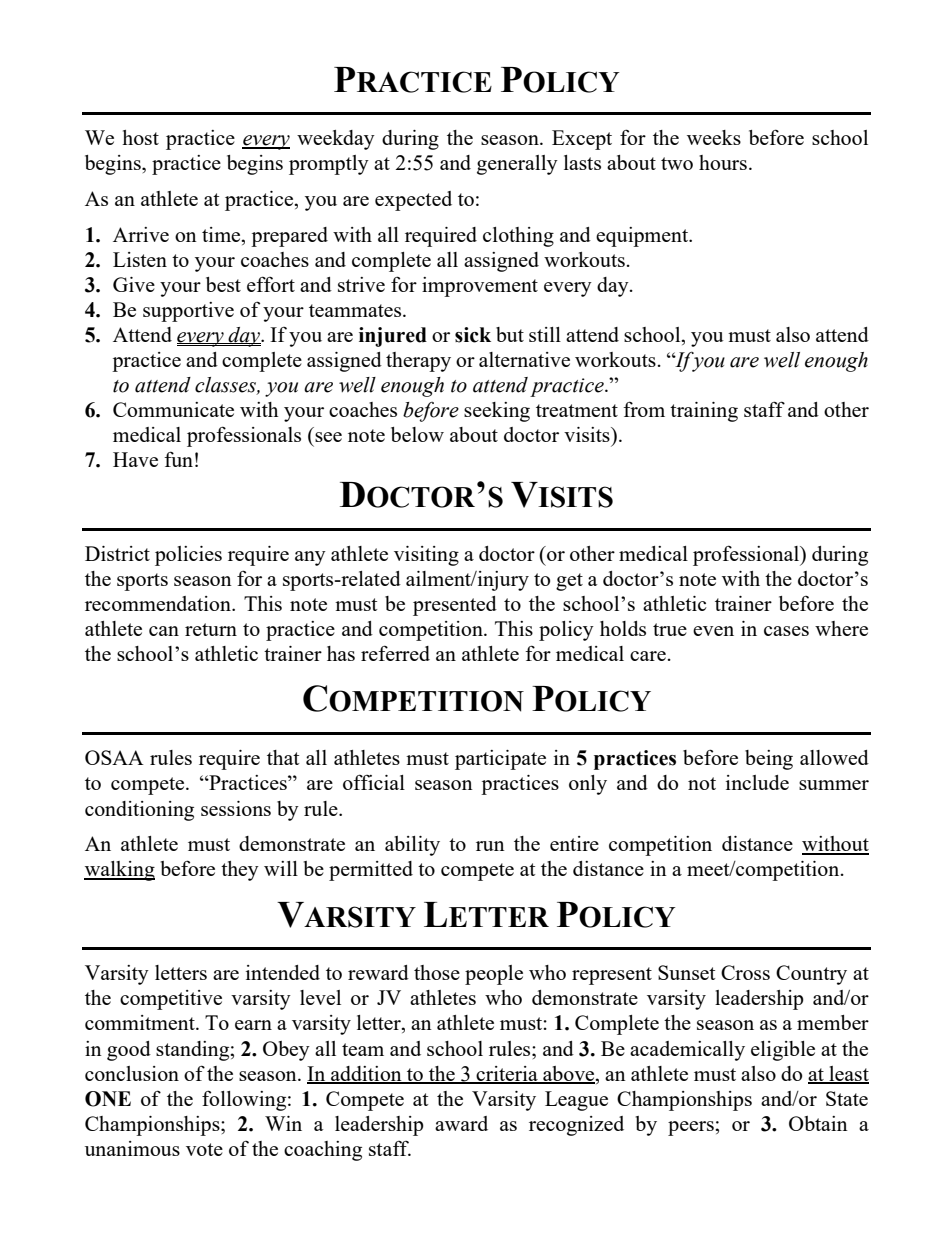 Image resolution: width=952 pixels, height=1233 pixels. Describe the element at coordinates (818, 1123) in the image. I see `Obtain` at that location.
